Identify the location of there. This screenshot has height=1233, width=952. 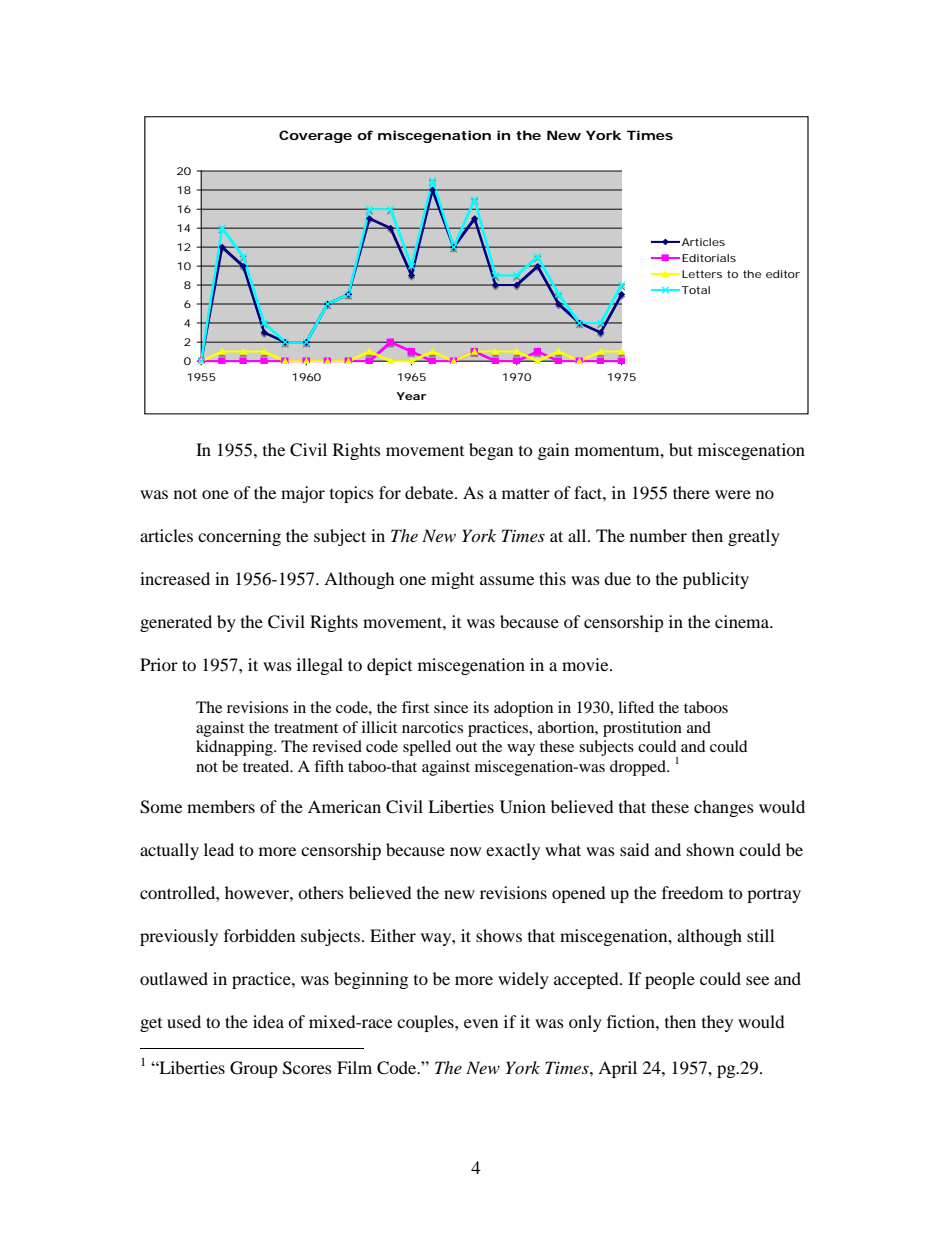
(691, 492).
